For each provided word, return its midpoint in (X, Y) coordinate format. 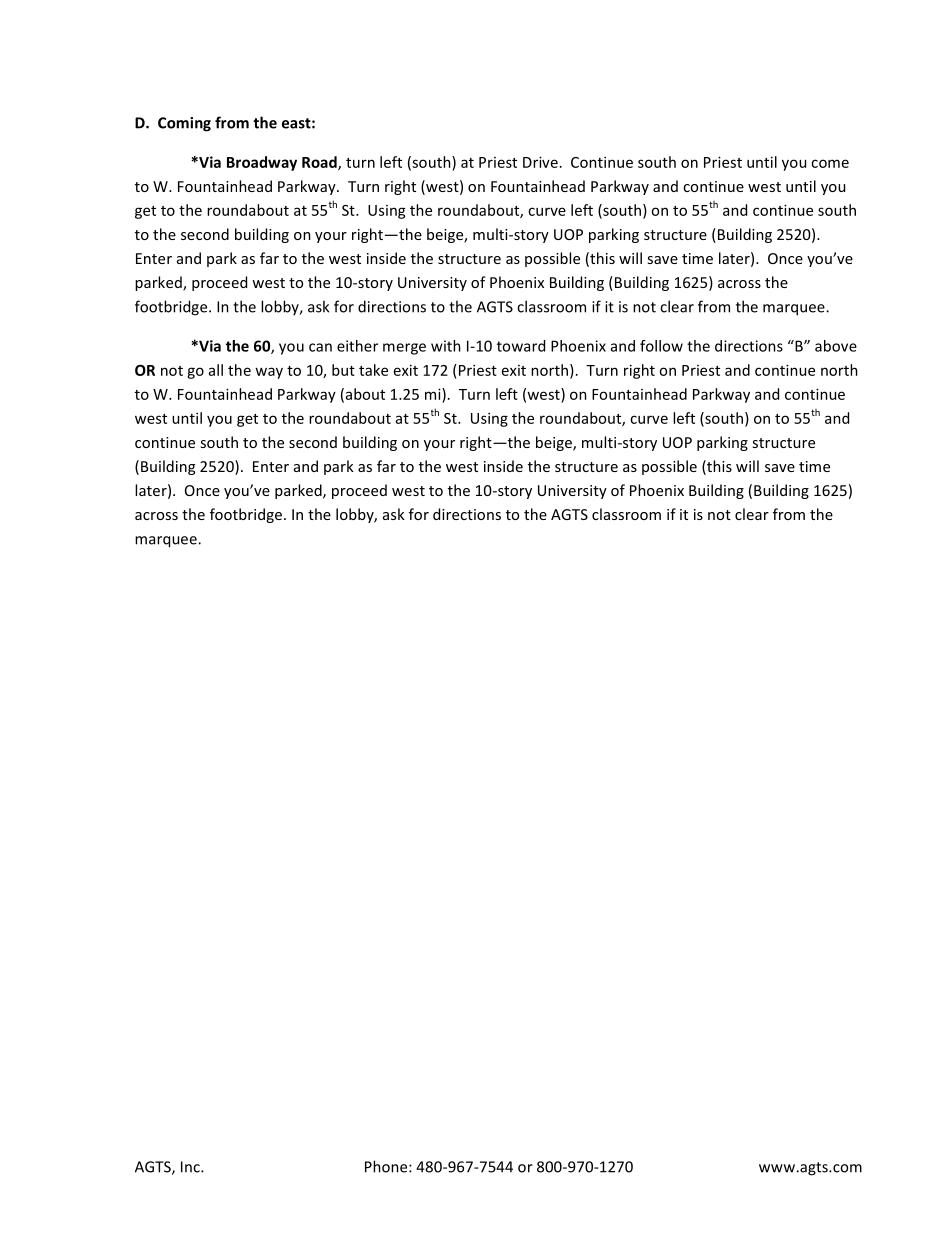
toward (521, 346)
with (446, 346)
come (830, 163)
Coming (184, 124)
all (216, 370)
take (373, 370)
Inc (191, 1167)
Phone (387, 1166)
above (836, 346)
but (343, 370)
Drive (540, 162)
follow (661, 346)
